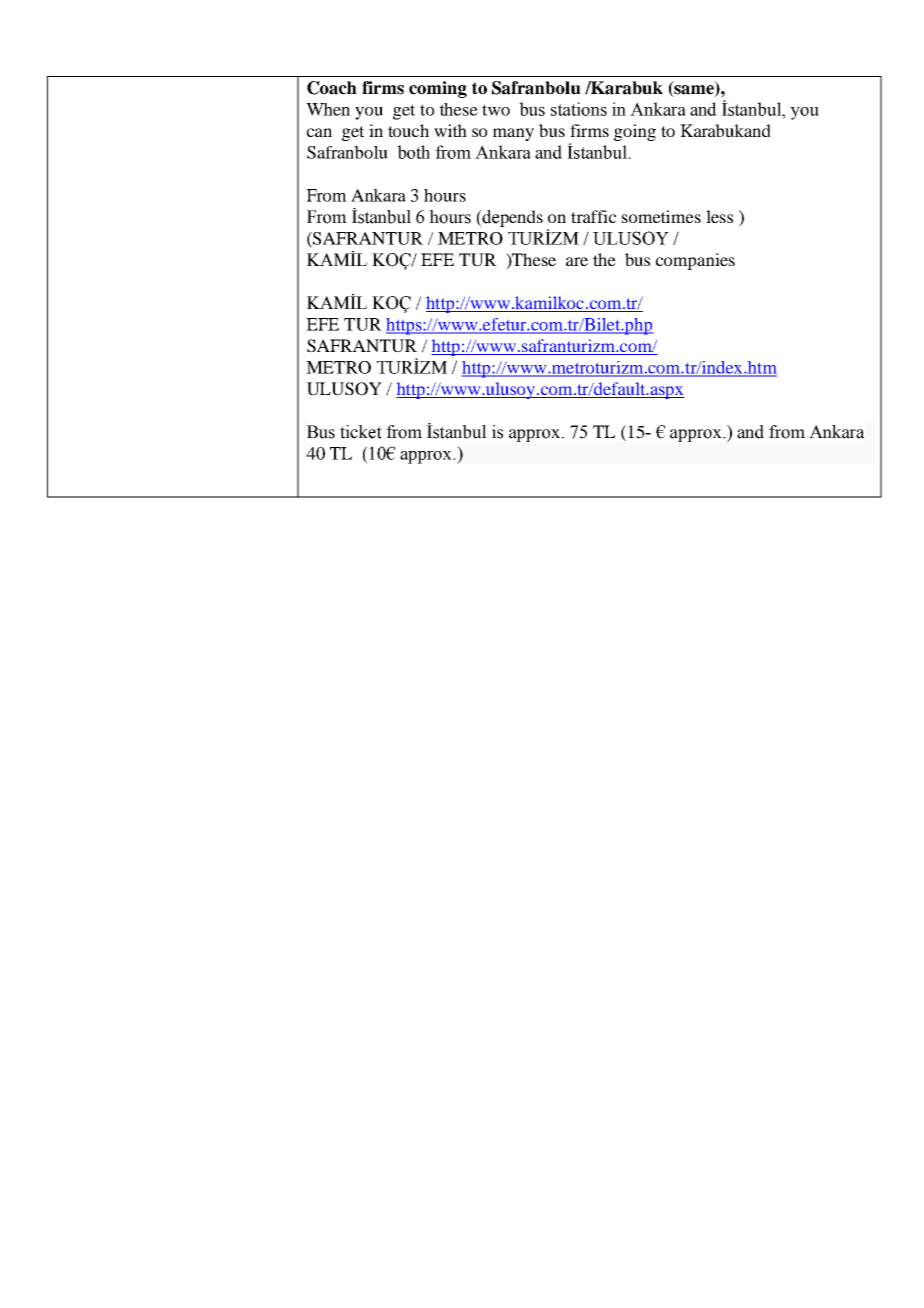 The width and height of the document is (924, 1308). I want to click on traffic, so click(593, 216).
